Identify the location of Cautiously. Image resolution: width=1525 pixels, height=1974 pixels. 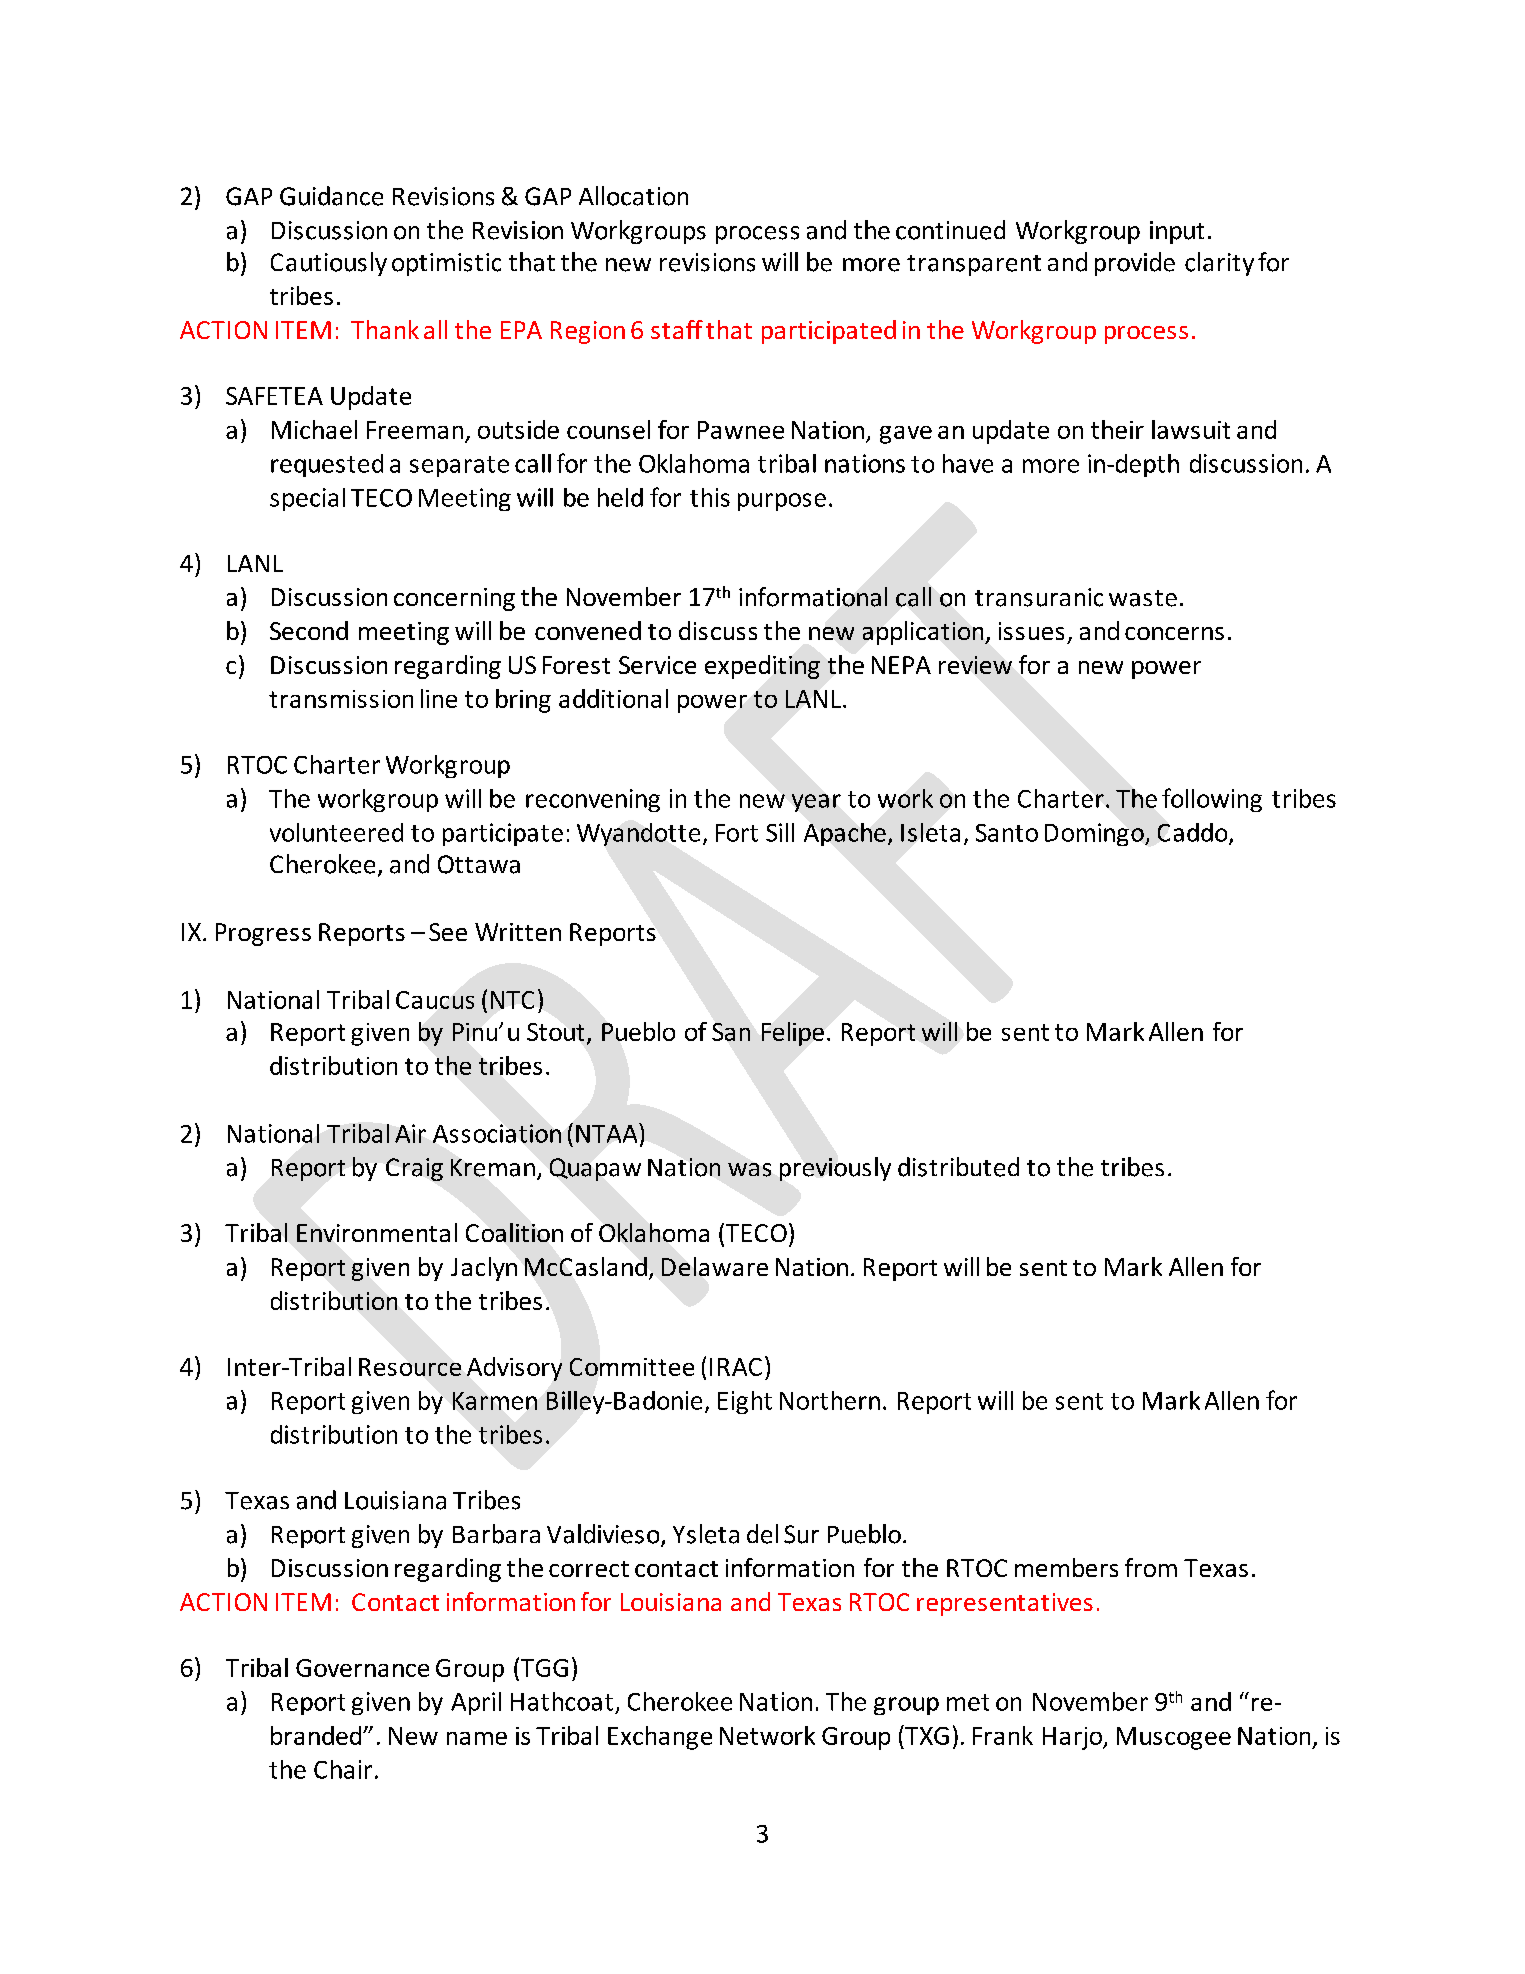
(329, 264).
